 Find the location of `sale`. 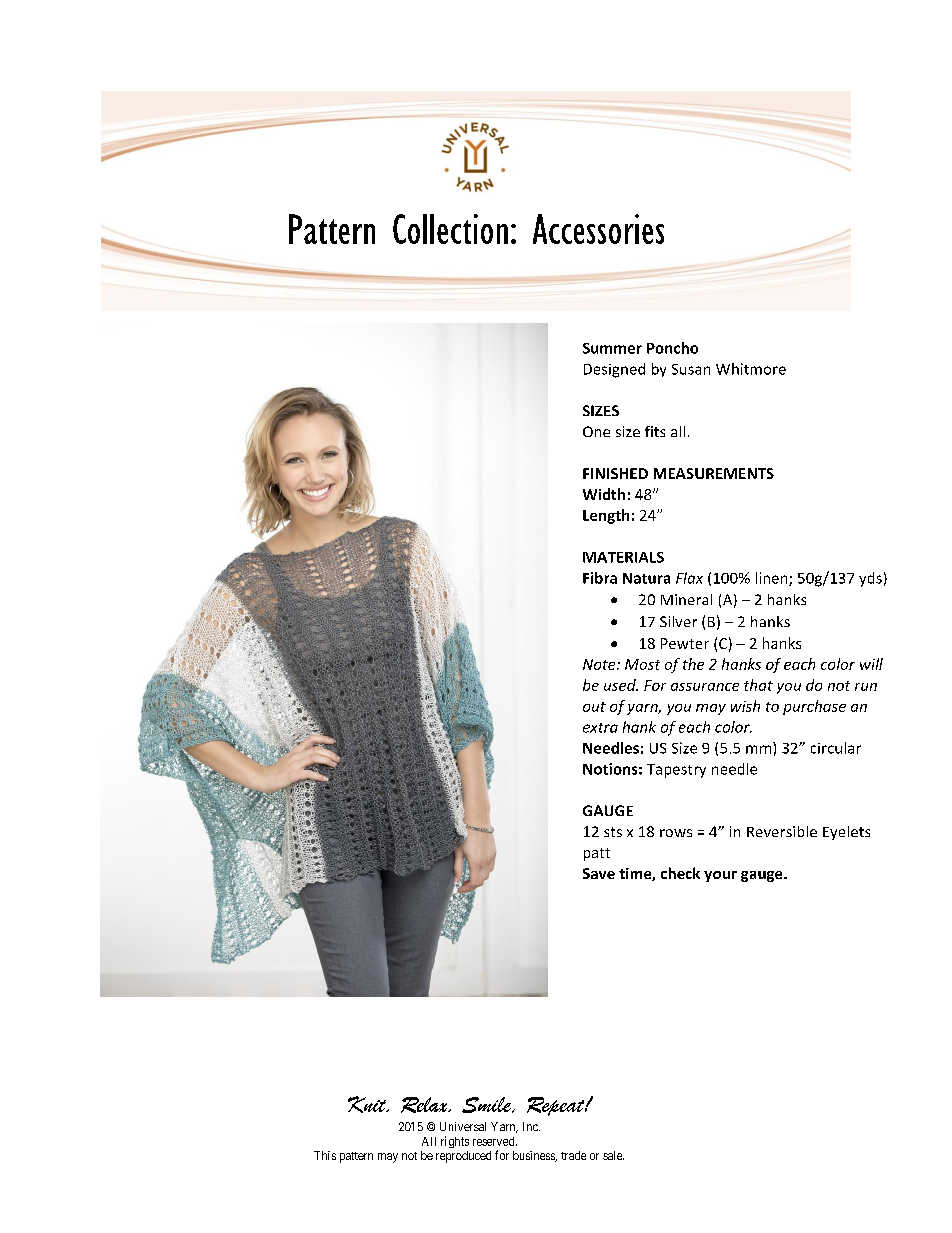

sale is located at coordinates (613, 1155).
